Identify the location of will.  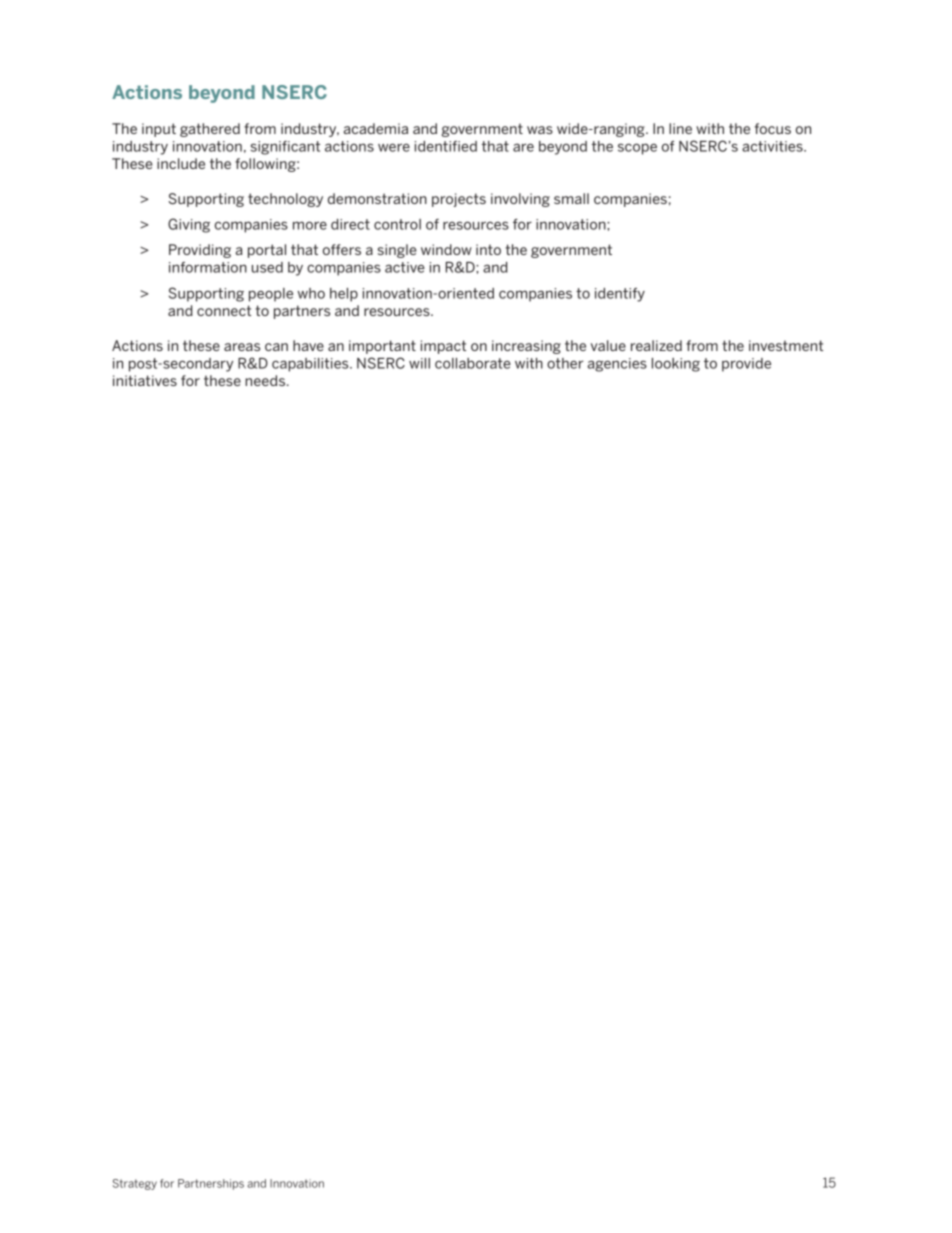
(419, 363).
